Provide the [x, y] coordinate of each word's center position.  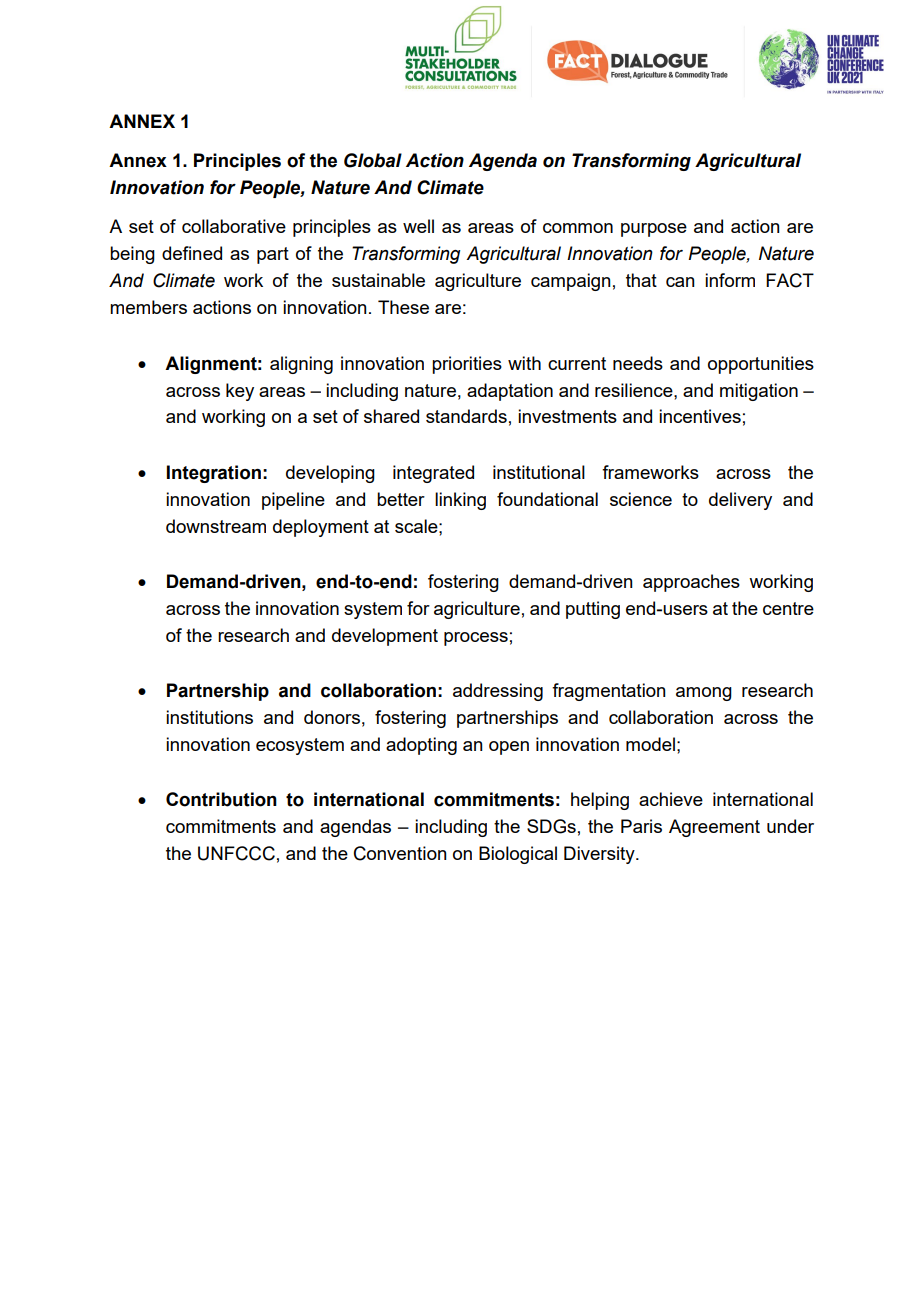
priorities [467, 365]
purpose [654, 230]
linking [460, 501]
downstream [216, 526]
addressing [498, 692]
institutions [209, 717]
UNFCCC [236, 853]
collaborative [234, 226]
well [418, 226]
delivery [740, 501]
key [240, 392]
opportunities [761, 365]
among [704, 694]
